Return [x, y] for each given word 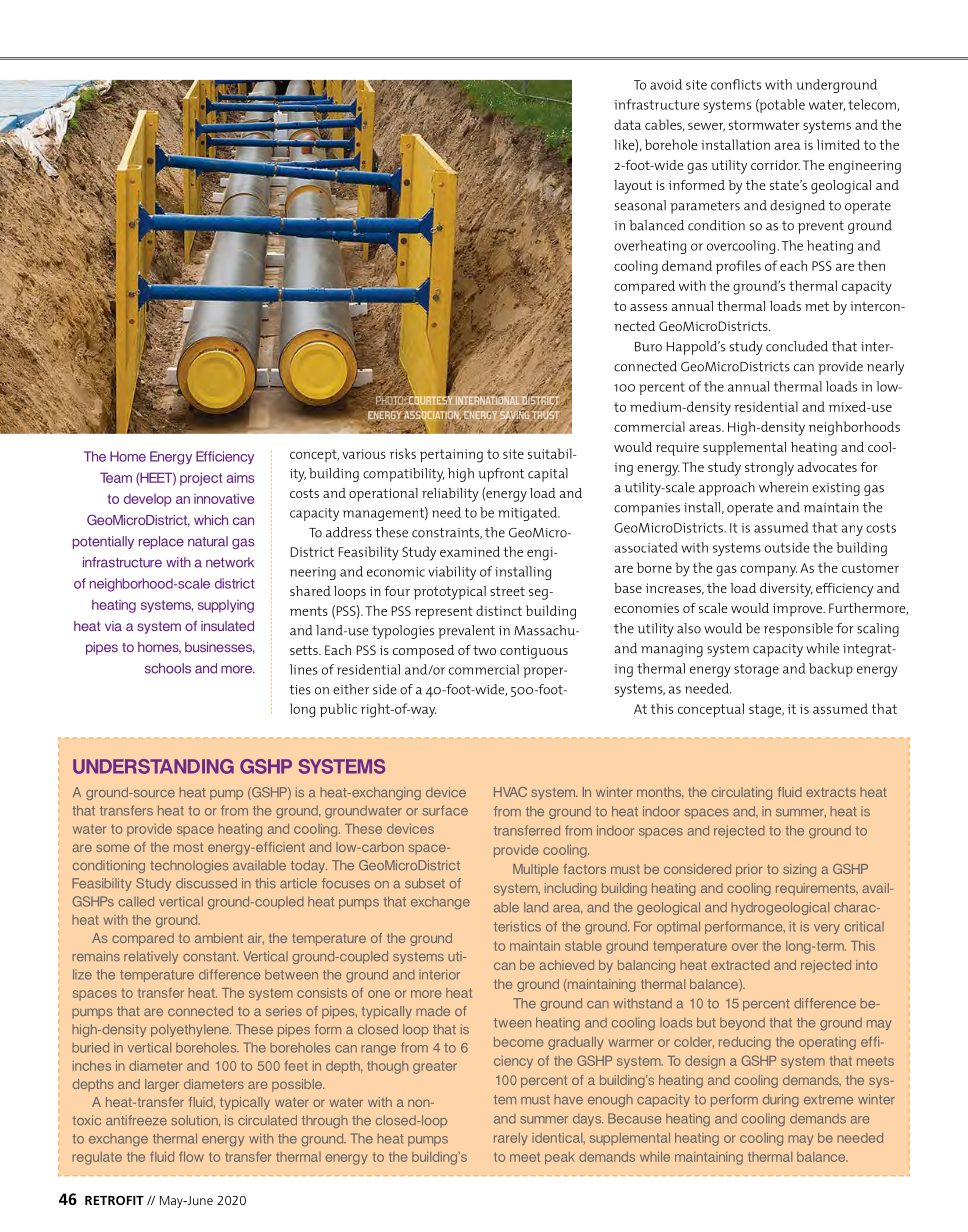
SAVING [514, 416]
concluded [797, 346]
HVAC [510, 792]
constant [210, 957]
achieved [567, 965]
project [201, 479]
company [768, 571]
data [627, 124]
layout [633, 187]
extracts [831, 792]
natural [208, 541]
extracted [740, 965]
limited [838, 144]
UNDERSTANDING [153, 766]
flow [191, 1157]
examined [470, 551]
